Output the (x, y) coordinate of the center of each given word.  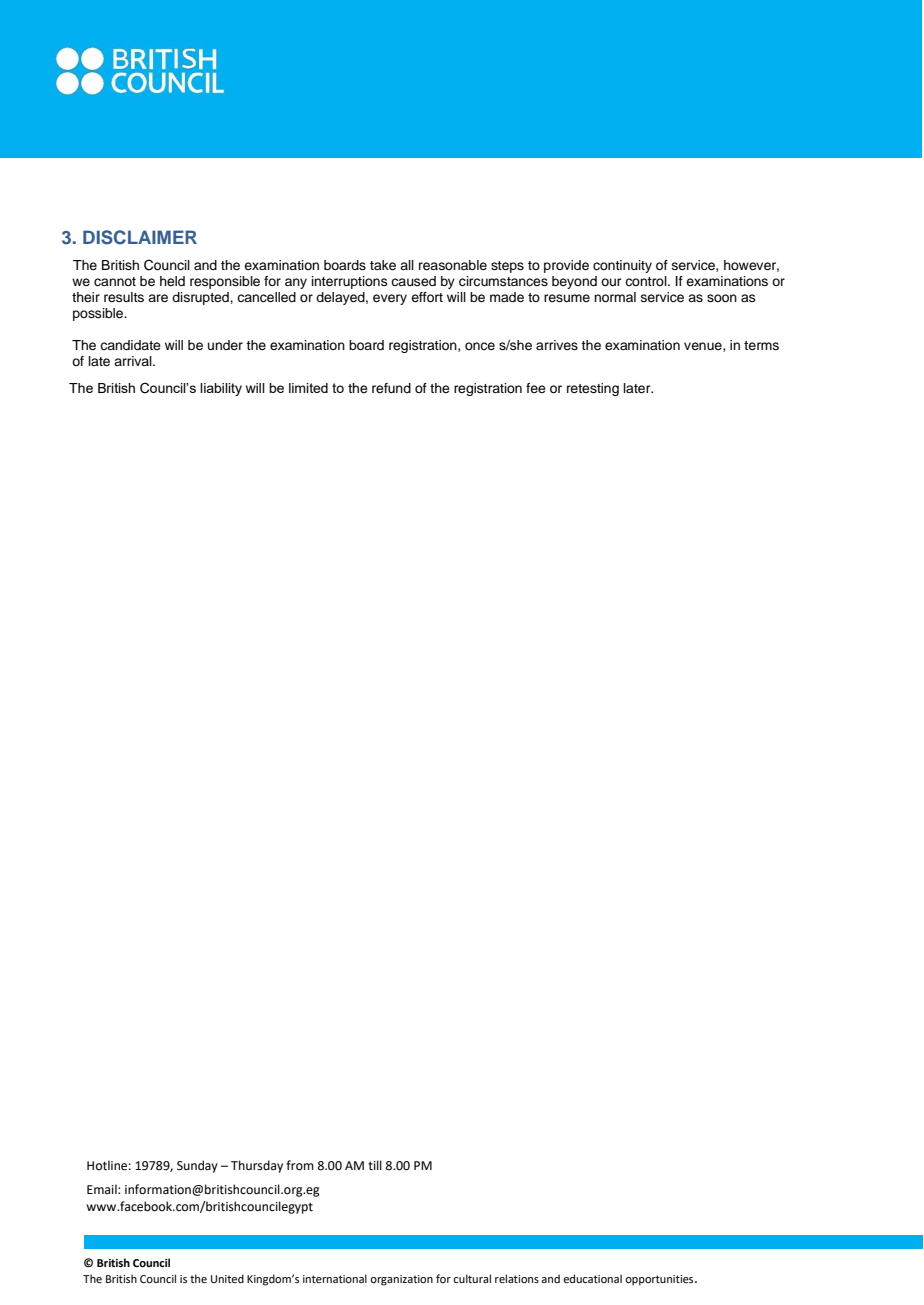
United (227, 1278)
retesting (593, 389)
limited (308, 388)
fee (536, 388)
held (172, 281)
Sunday (197, 1166)
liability (221, 389)
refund (391, 388)
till (375, 1165)
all (407, 265)
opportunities (660, 1280)
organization (401, 1280)
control (647, 281)
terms (761, 345)
